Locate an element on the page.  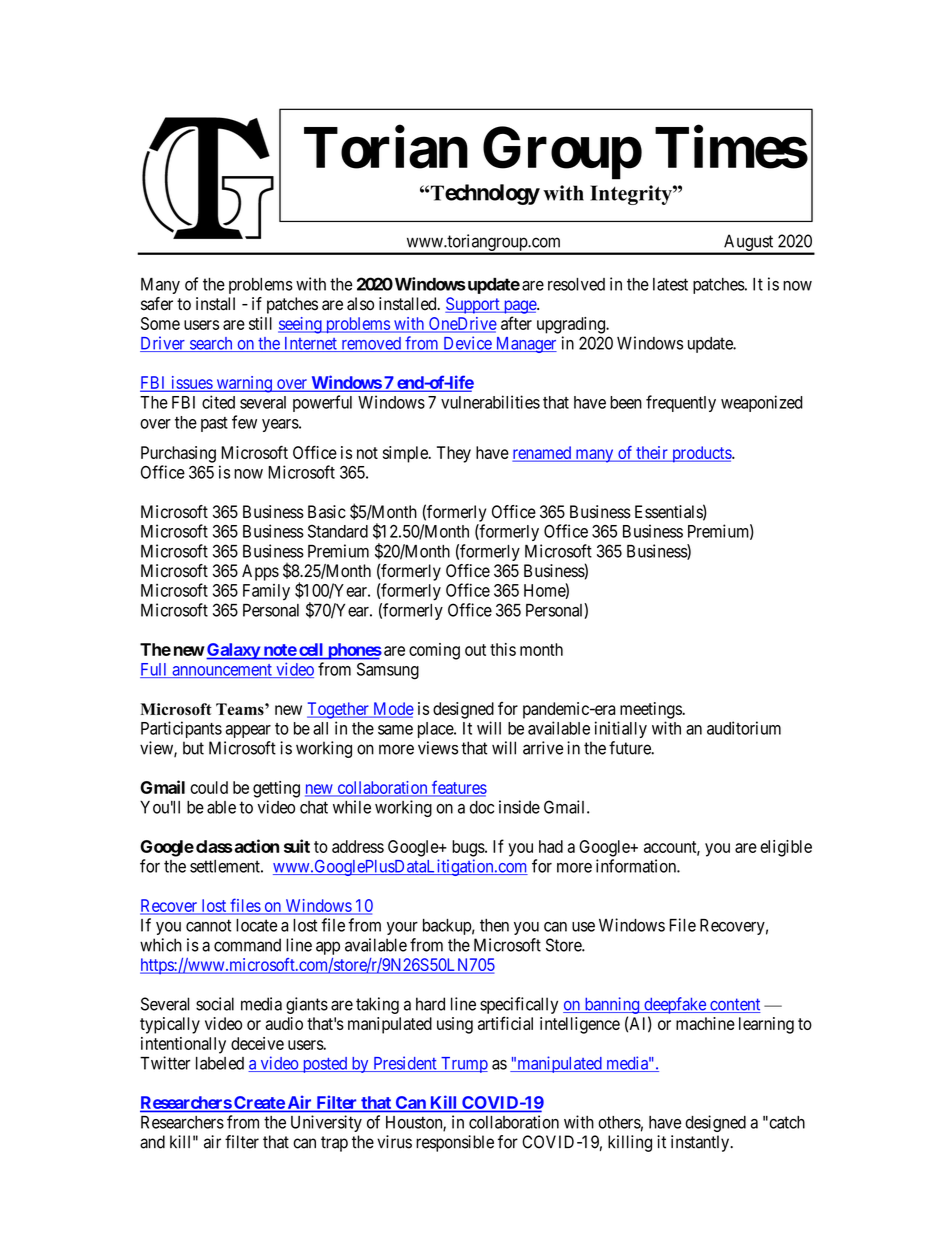
bugs is located at coordinates (469, 848).
